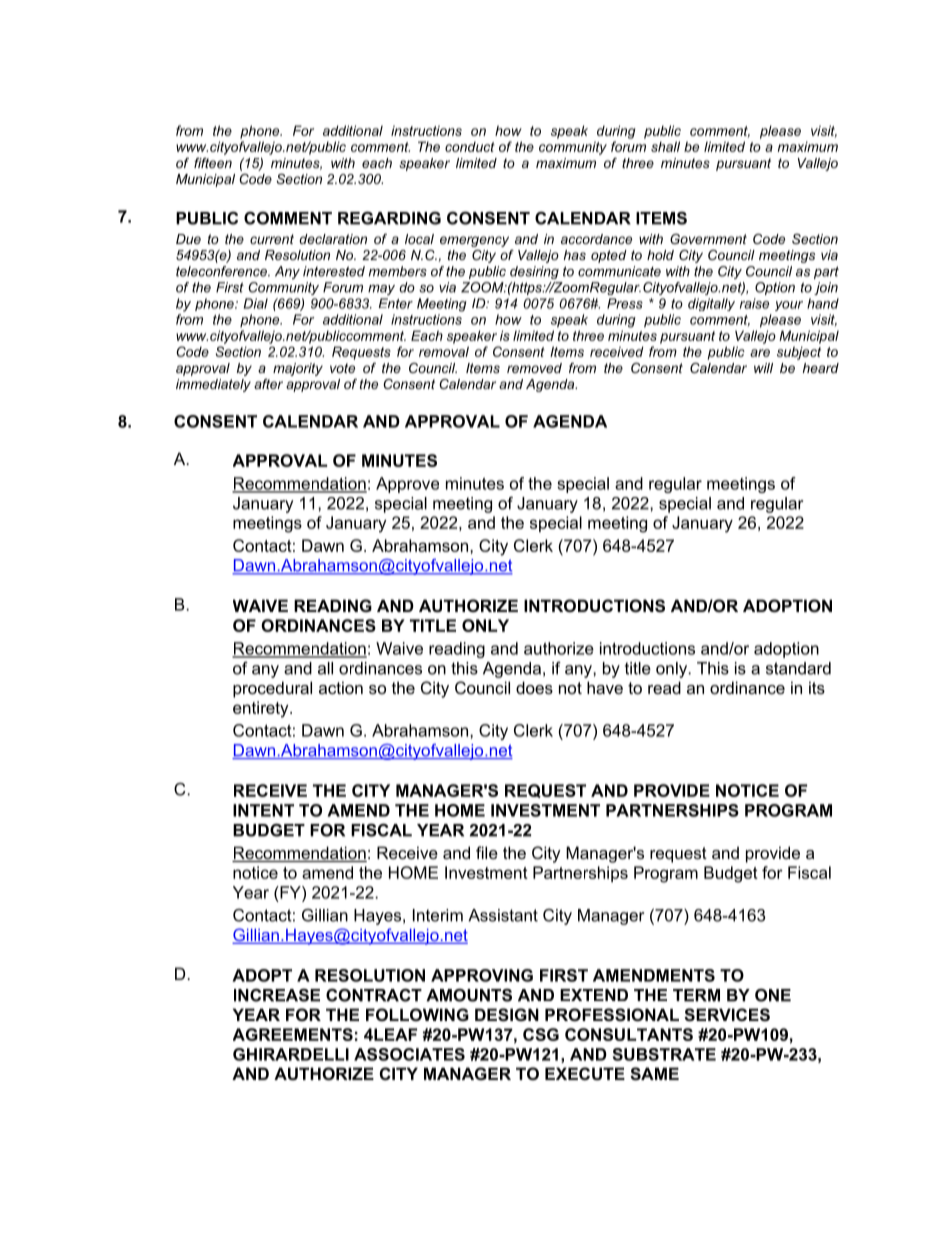 This screenshot has width=952, height=1233. I want to click on conduct, so click(470, 147).
